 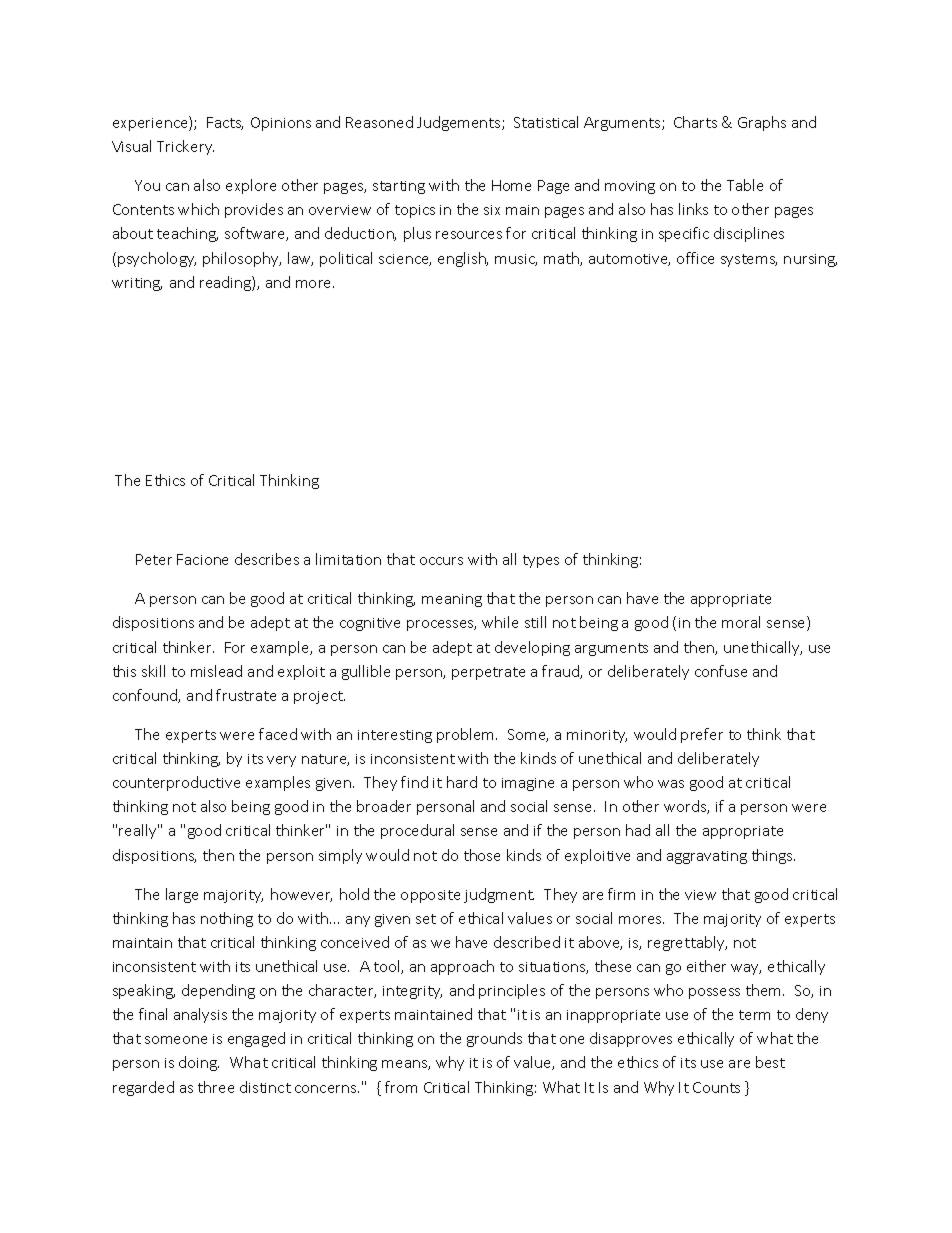 What do you see at coordinates (154, 559) in the screenshot?
I see `Peter` at bounding box center [154, 559].
